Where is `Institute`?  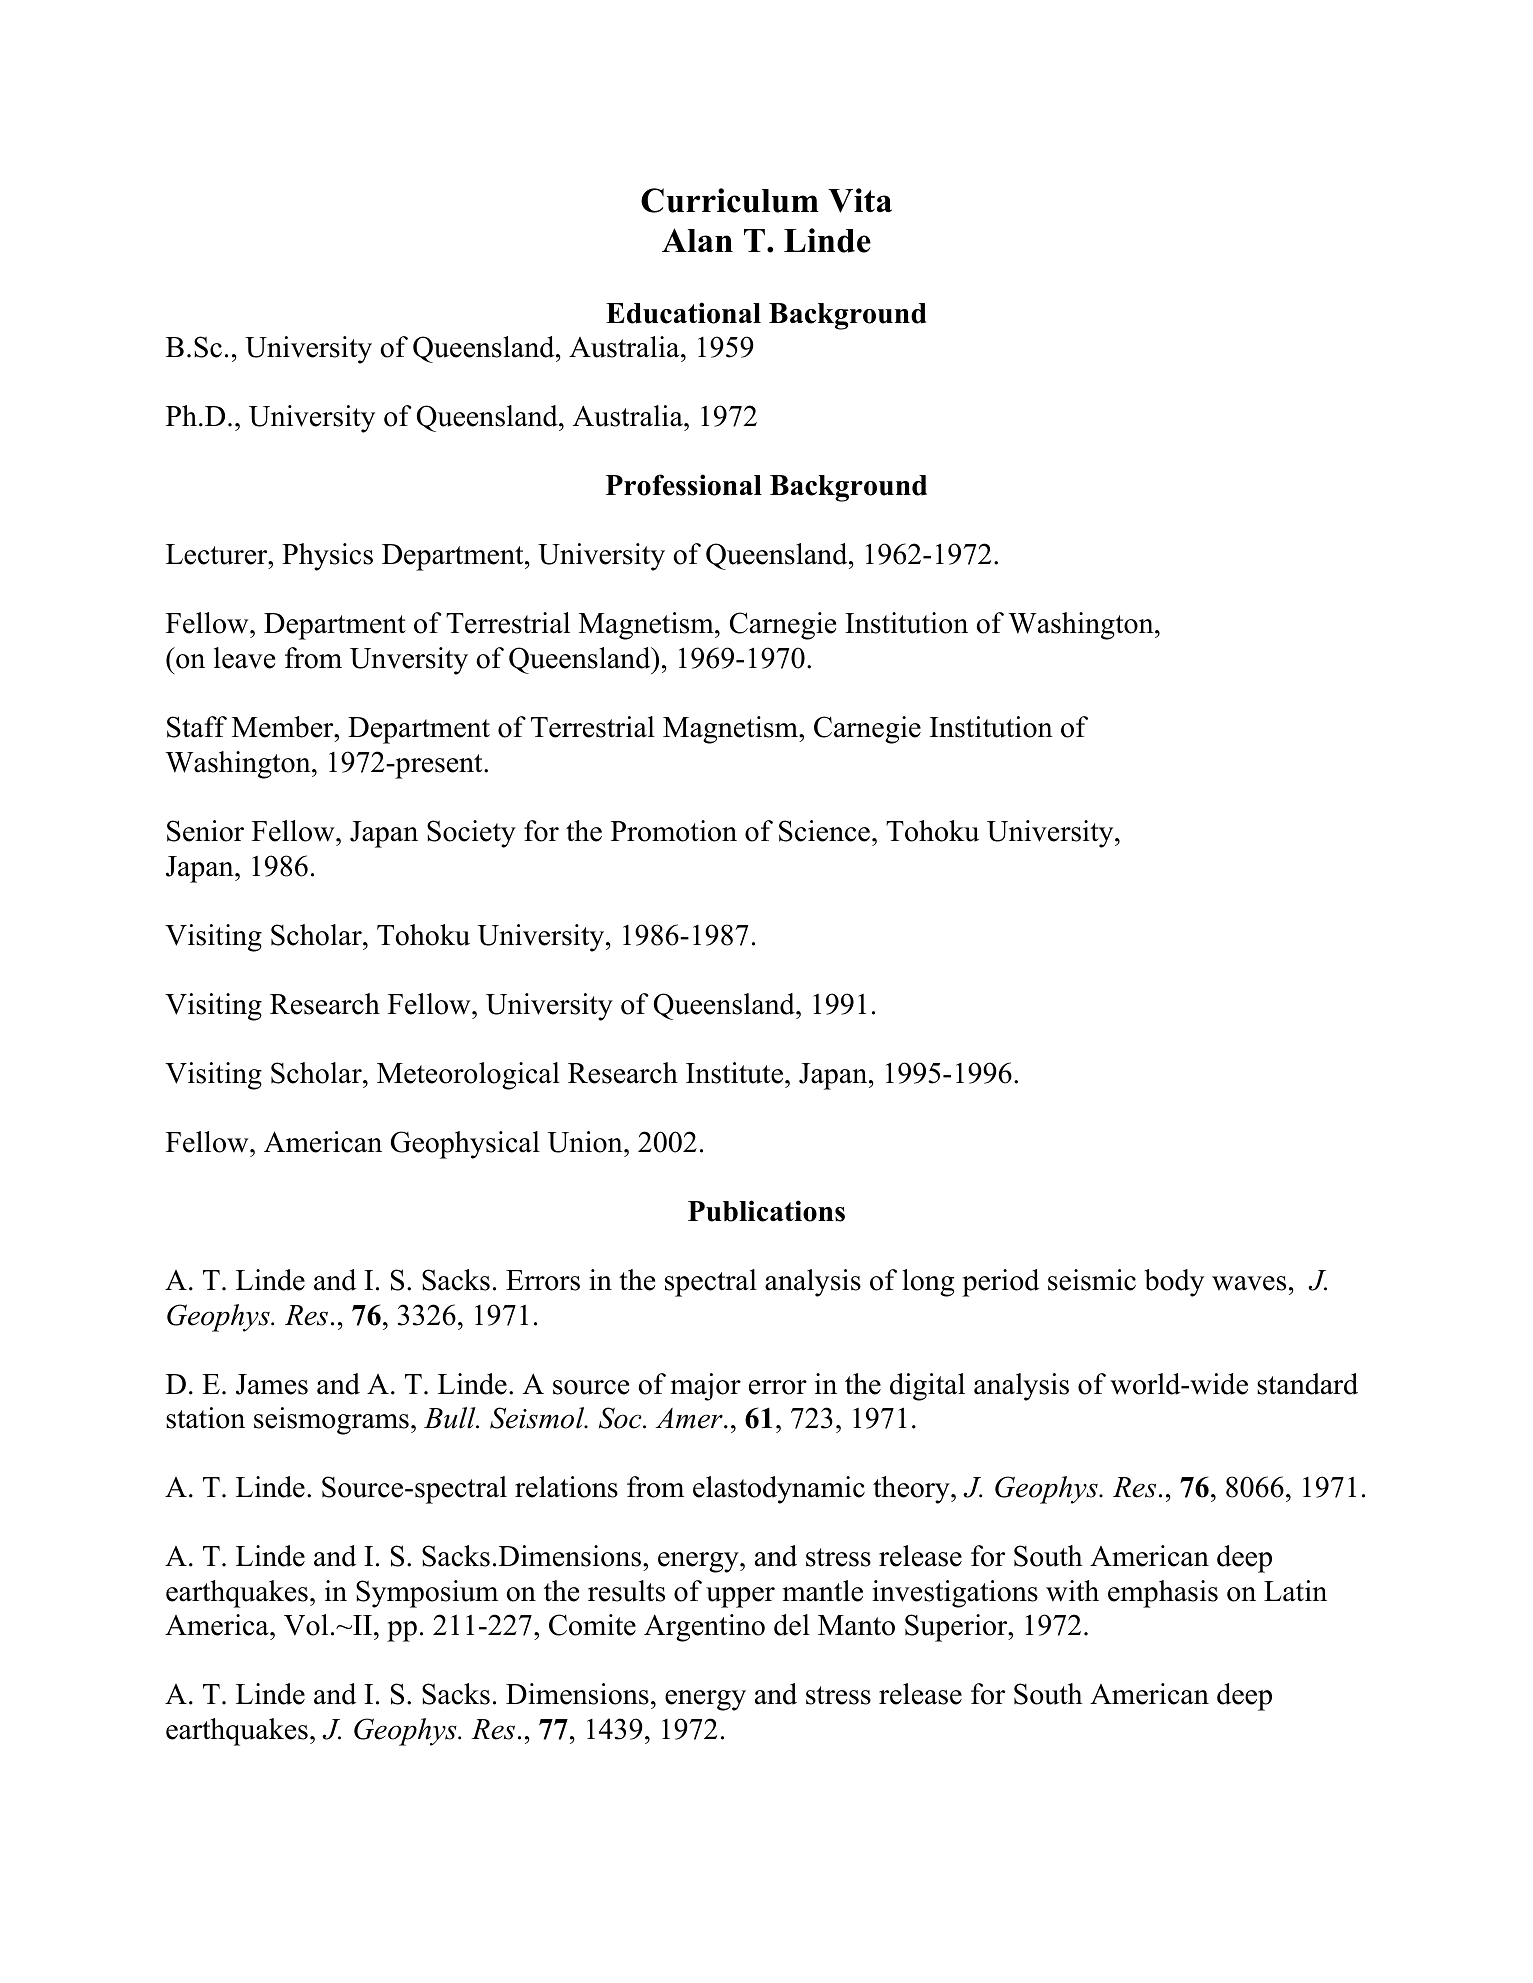
Institute is located at coordinates (734, 1073).
